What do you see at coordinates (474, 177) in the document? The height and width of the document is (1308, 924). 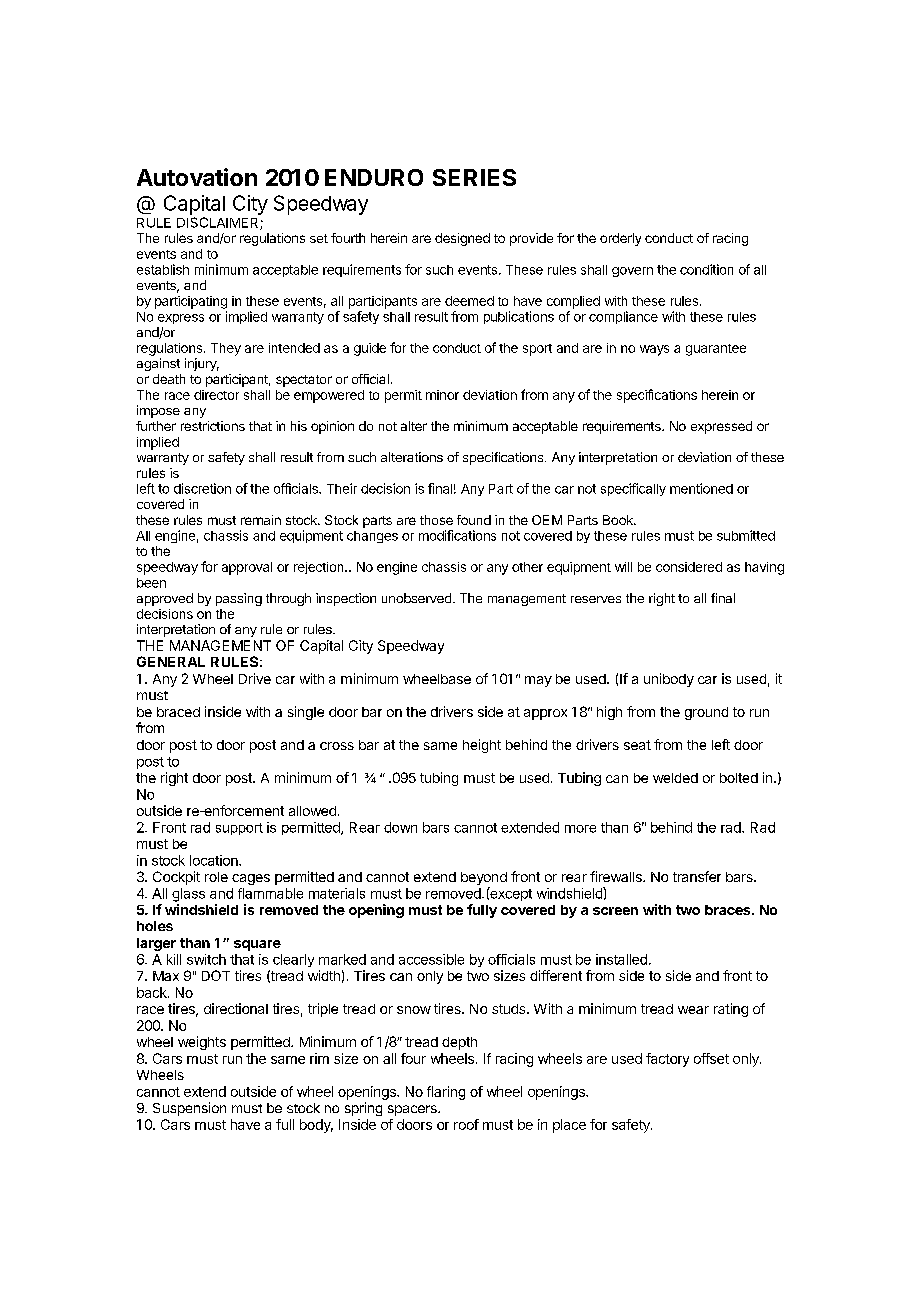 I see `SERIES` at bounding box center [474, 177].
